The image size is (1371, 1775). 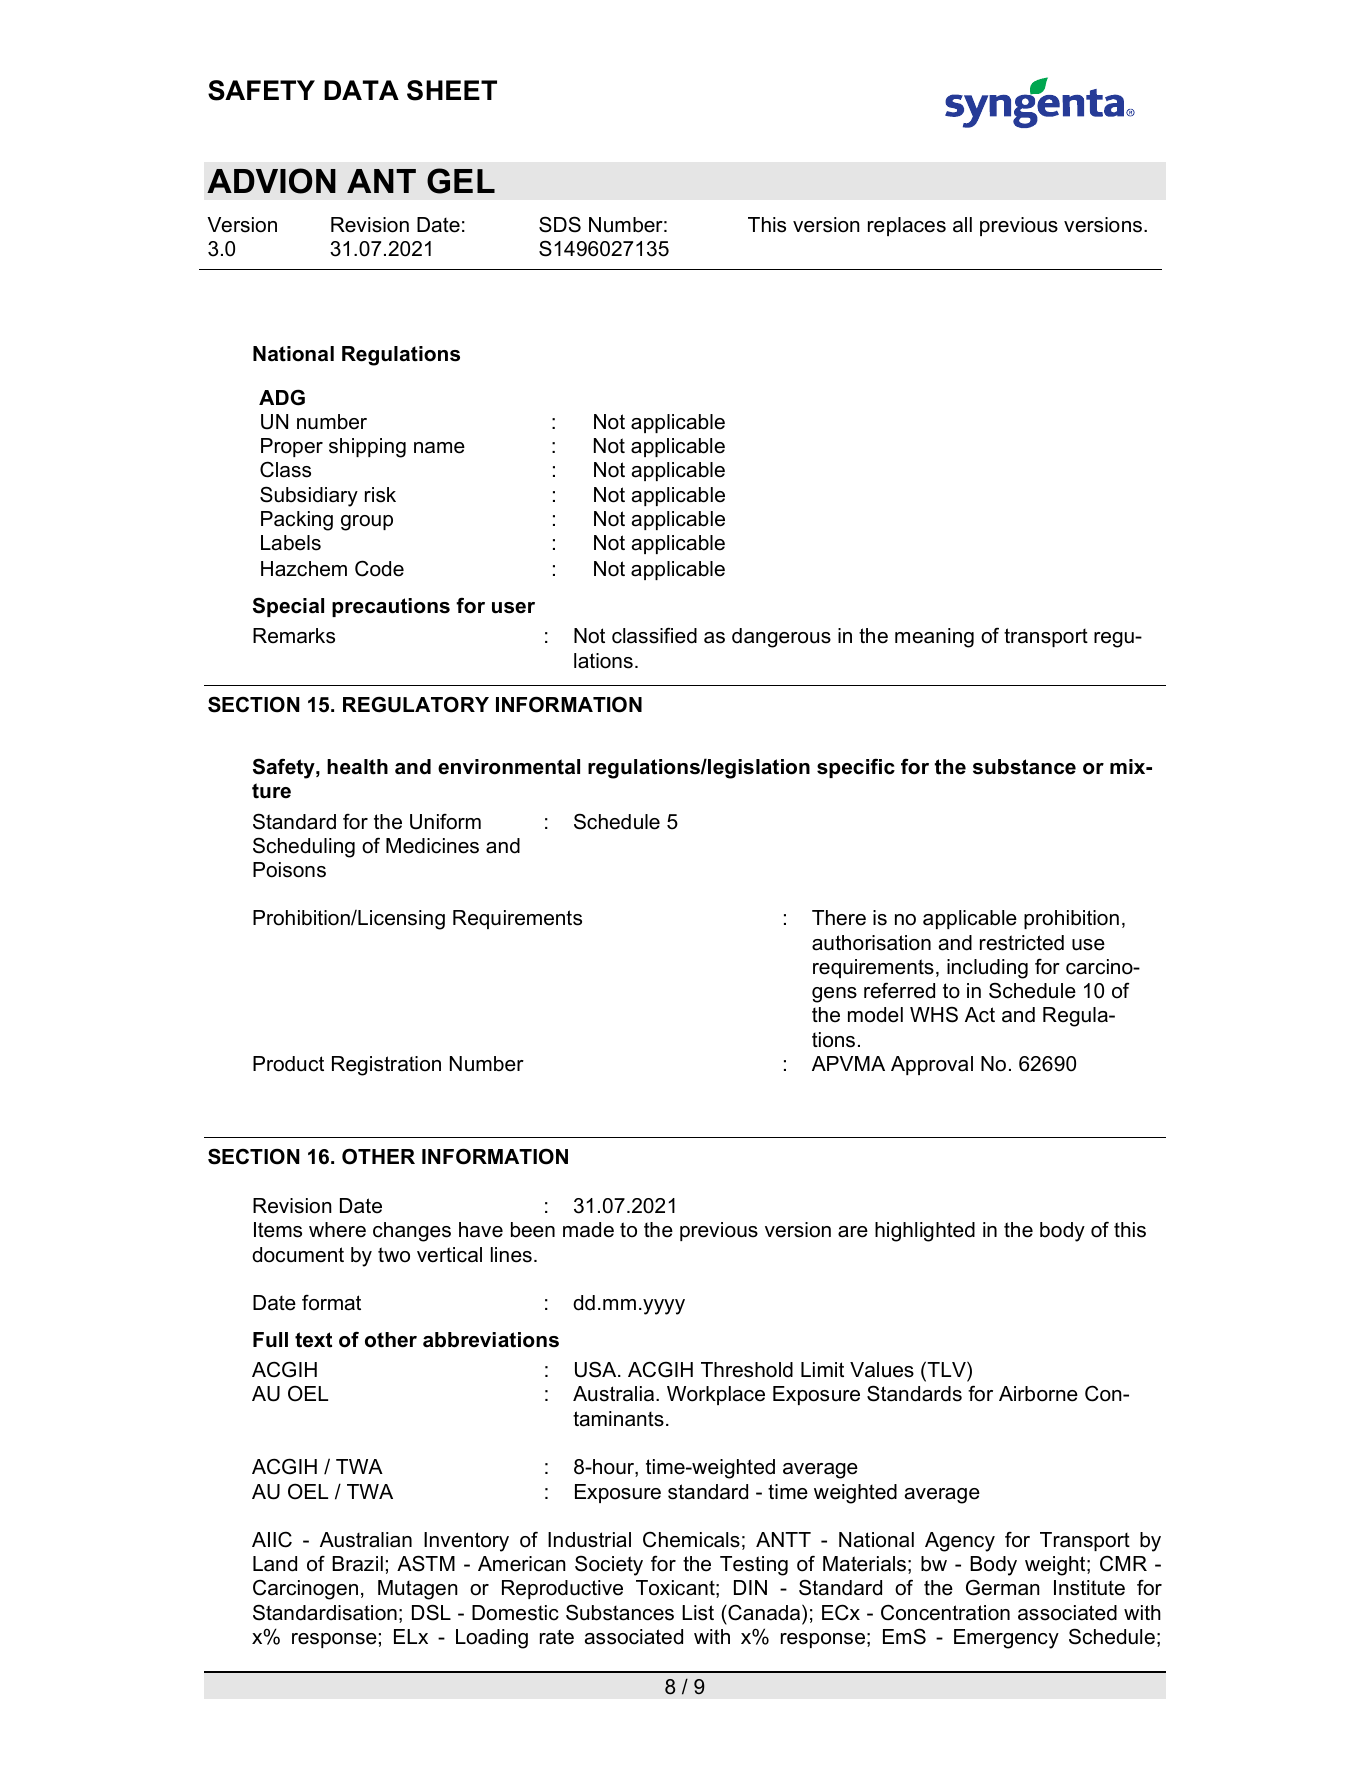 What do you see at coordinates (379, 568) in the screenshot?
I see `Code` at bounding box center [379, 568].
